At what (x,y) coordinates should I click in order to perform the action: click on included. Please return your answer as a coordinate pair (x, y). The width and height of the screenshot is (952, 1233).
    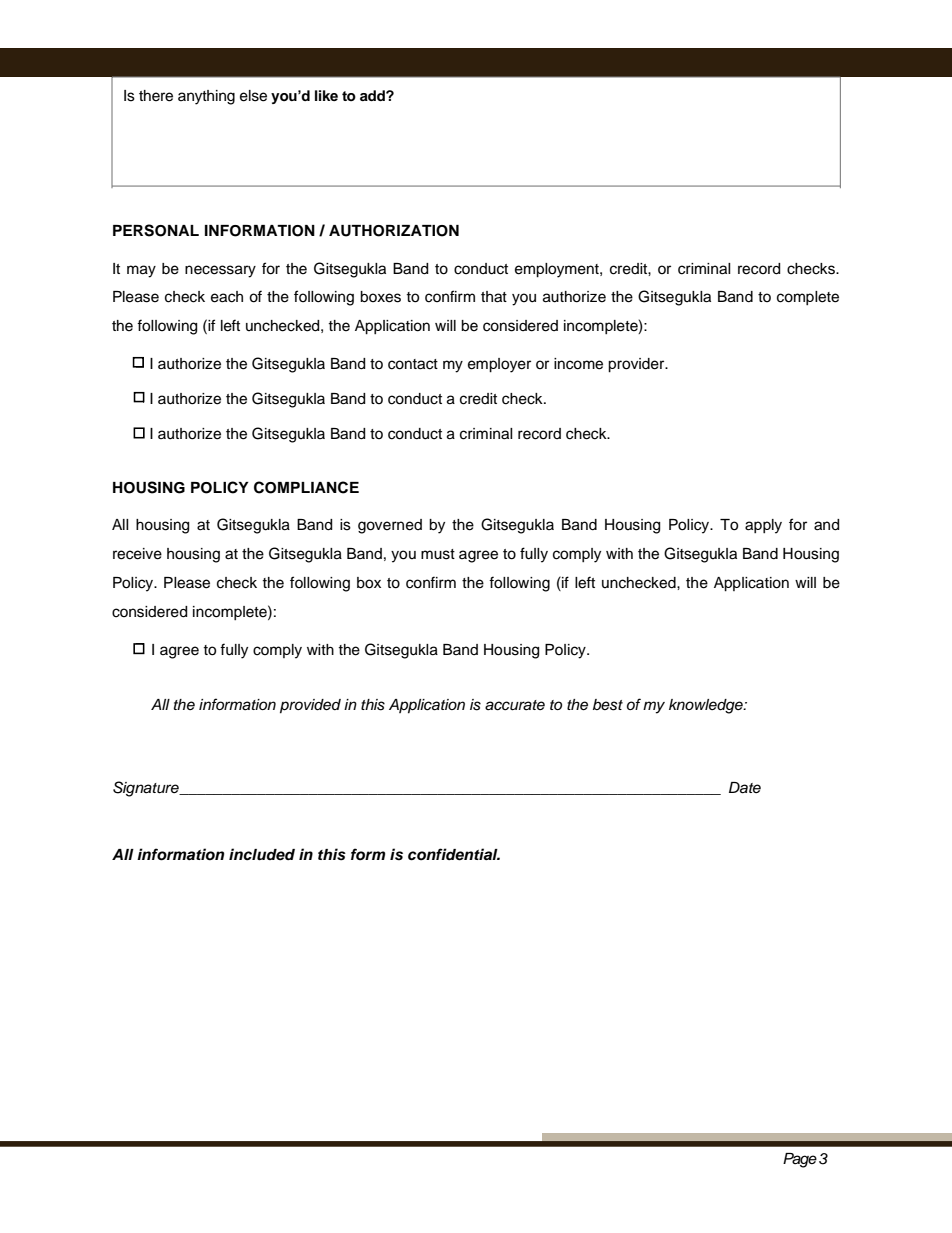
    Looking at the image, I should click on (262, 854).
